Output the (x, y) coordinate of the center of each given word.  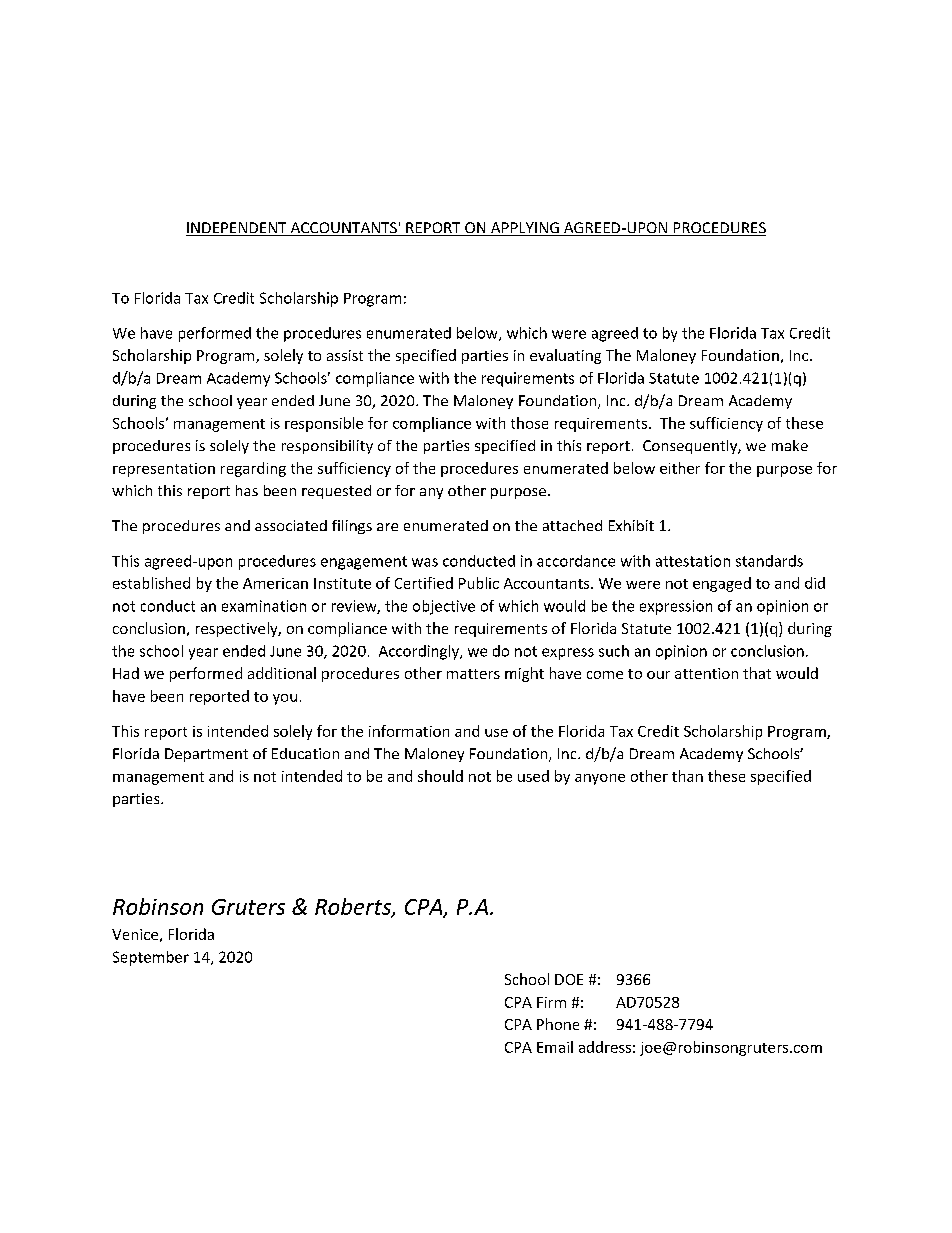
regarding (253, 469)
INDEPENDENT (237, 229)
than (687, 776)
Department (206, 755)
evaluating (565, 356)
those (529, 423)
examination (264, 606)
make (790, 445)
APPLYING (525, 229)
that (757, 673)
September (151, 958)
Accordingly (420, 652)
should (440, 776)
